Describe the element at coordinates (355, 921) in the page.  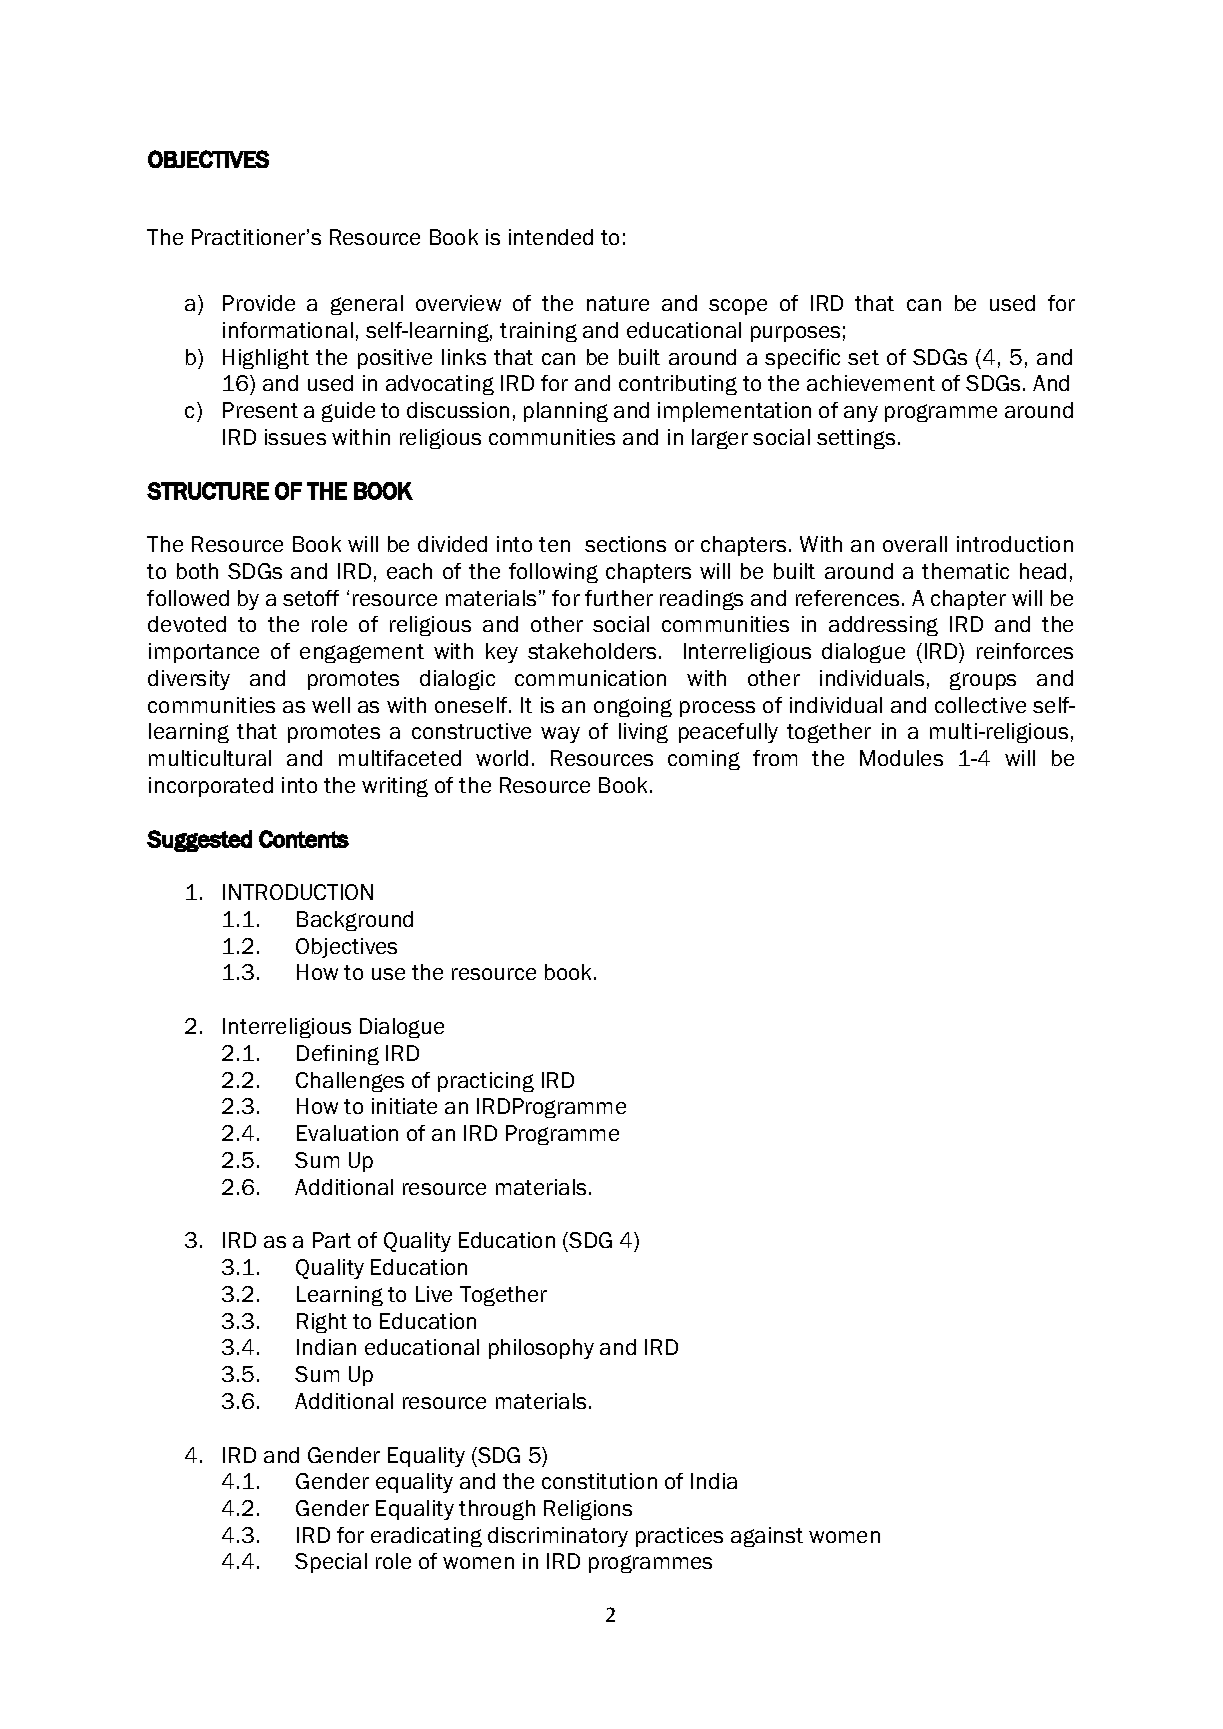
I see `Background` at that location.
